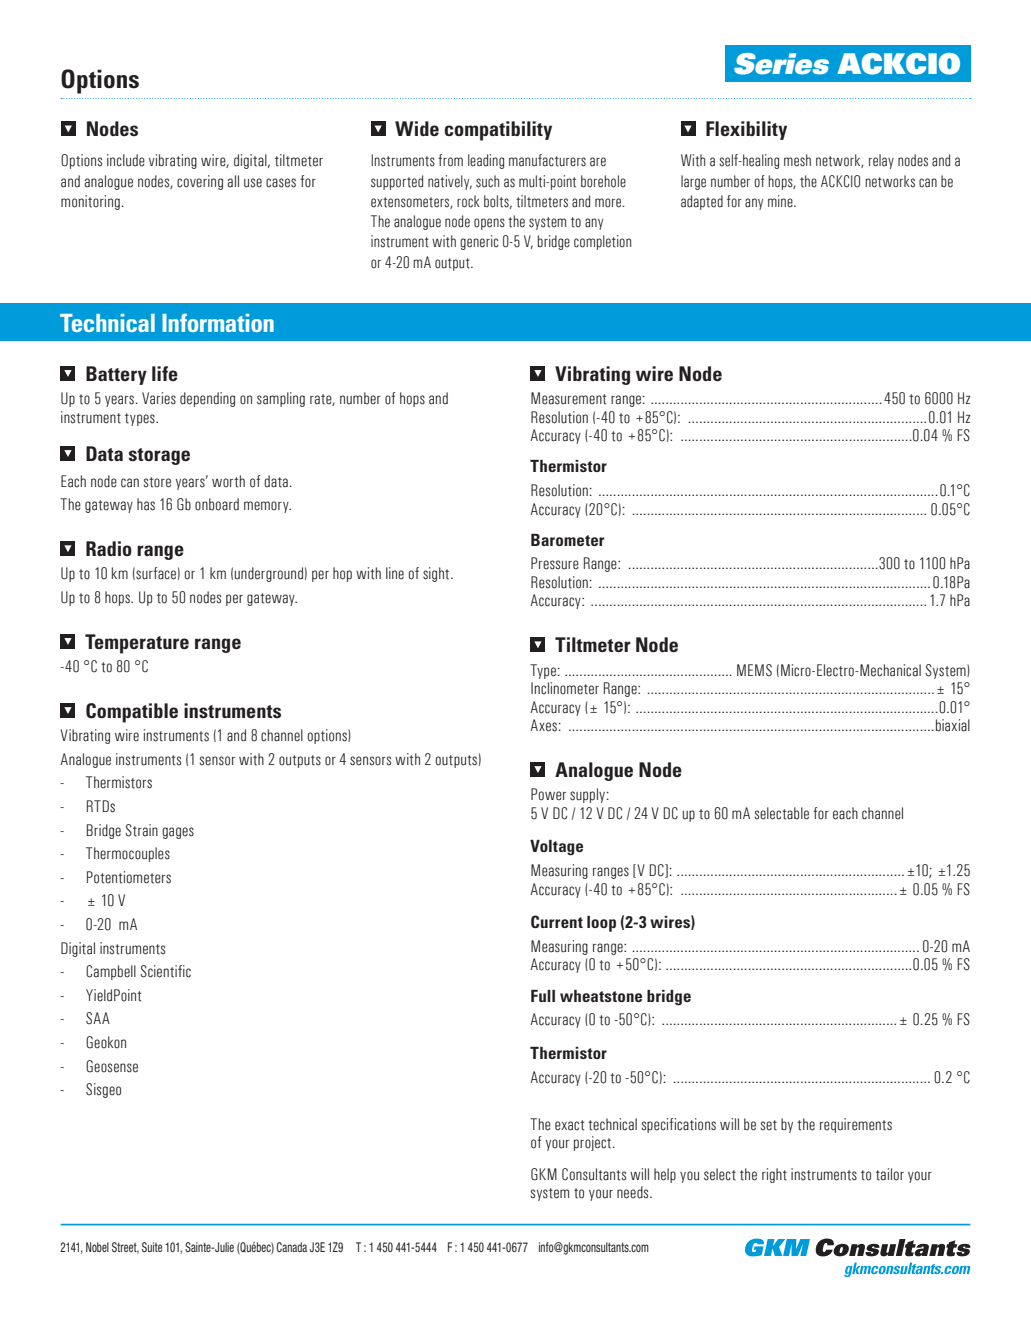  I want to click on compatibility, so click(498, 131).
